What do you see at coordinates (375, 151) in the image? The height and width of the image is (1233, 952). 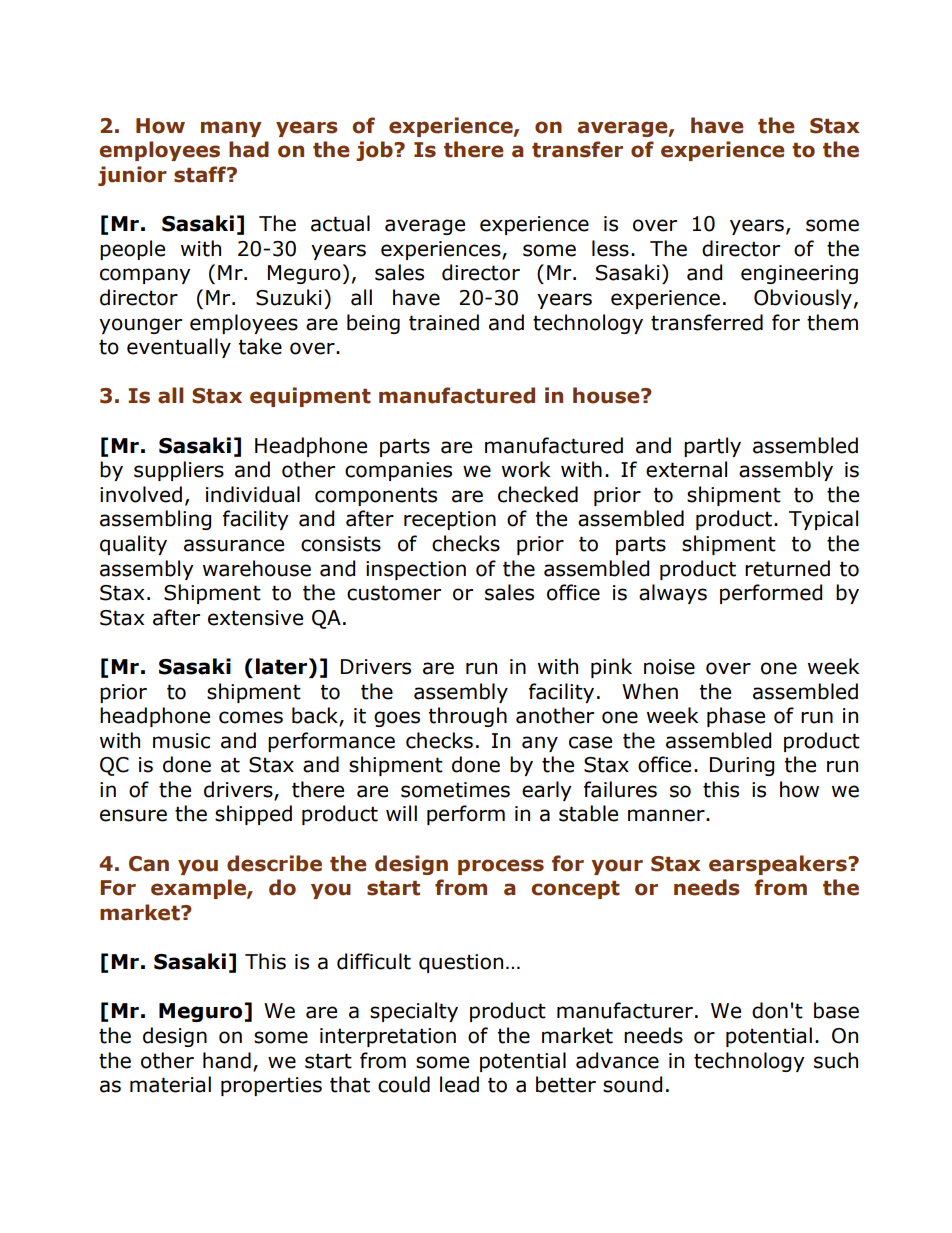 I see `job` at bounding box center [375, 151].
